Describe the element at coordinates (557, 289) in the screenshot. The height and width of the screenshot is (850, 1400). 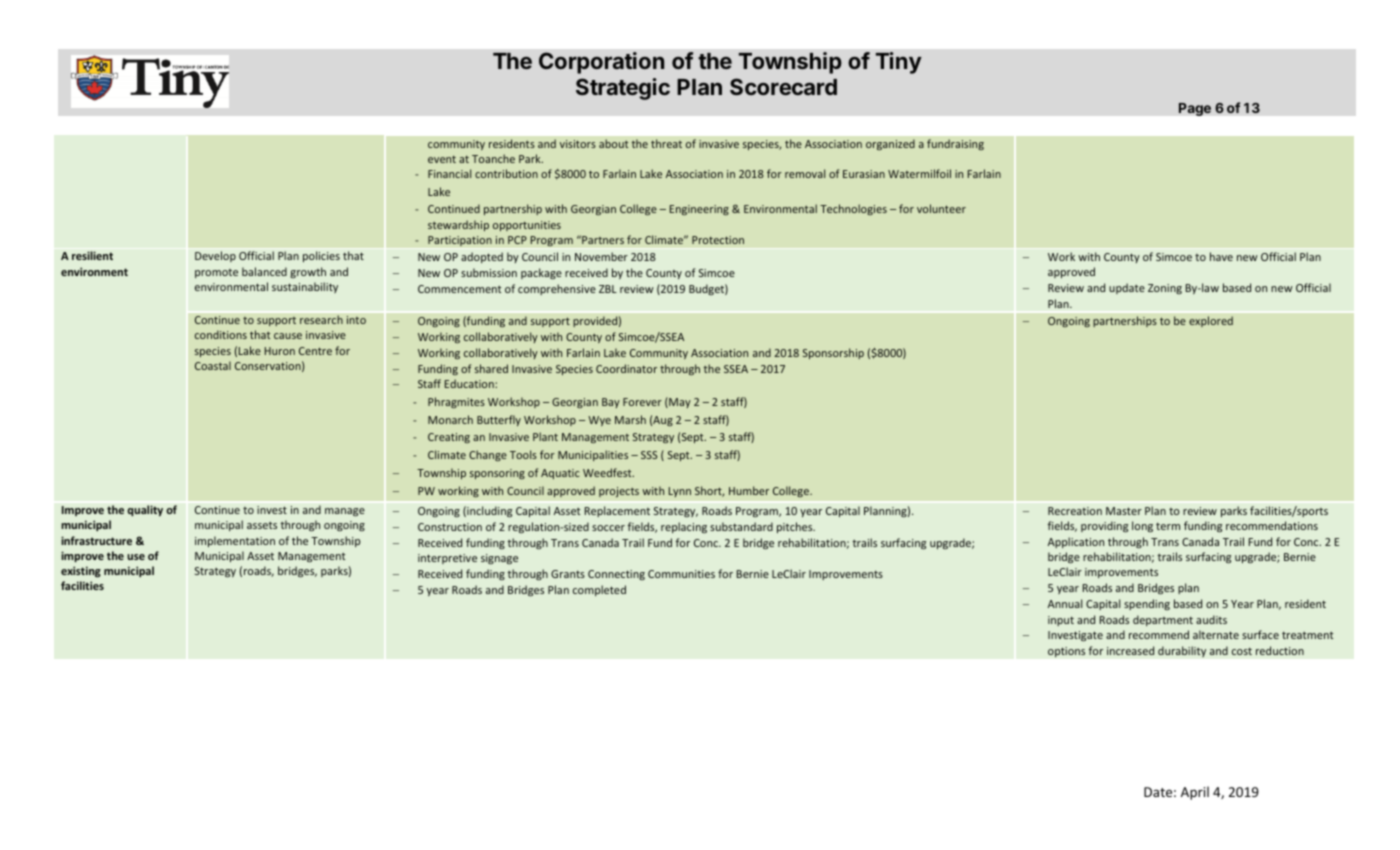
I see `comprehensive` at that location.
